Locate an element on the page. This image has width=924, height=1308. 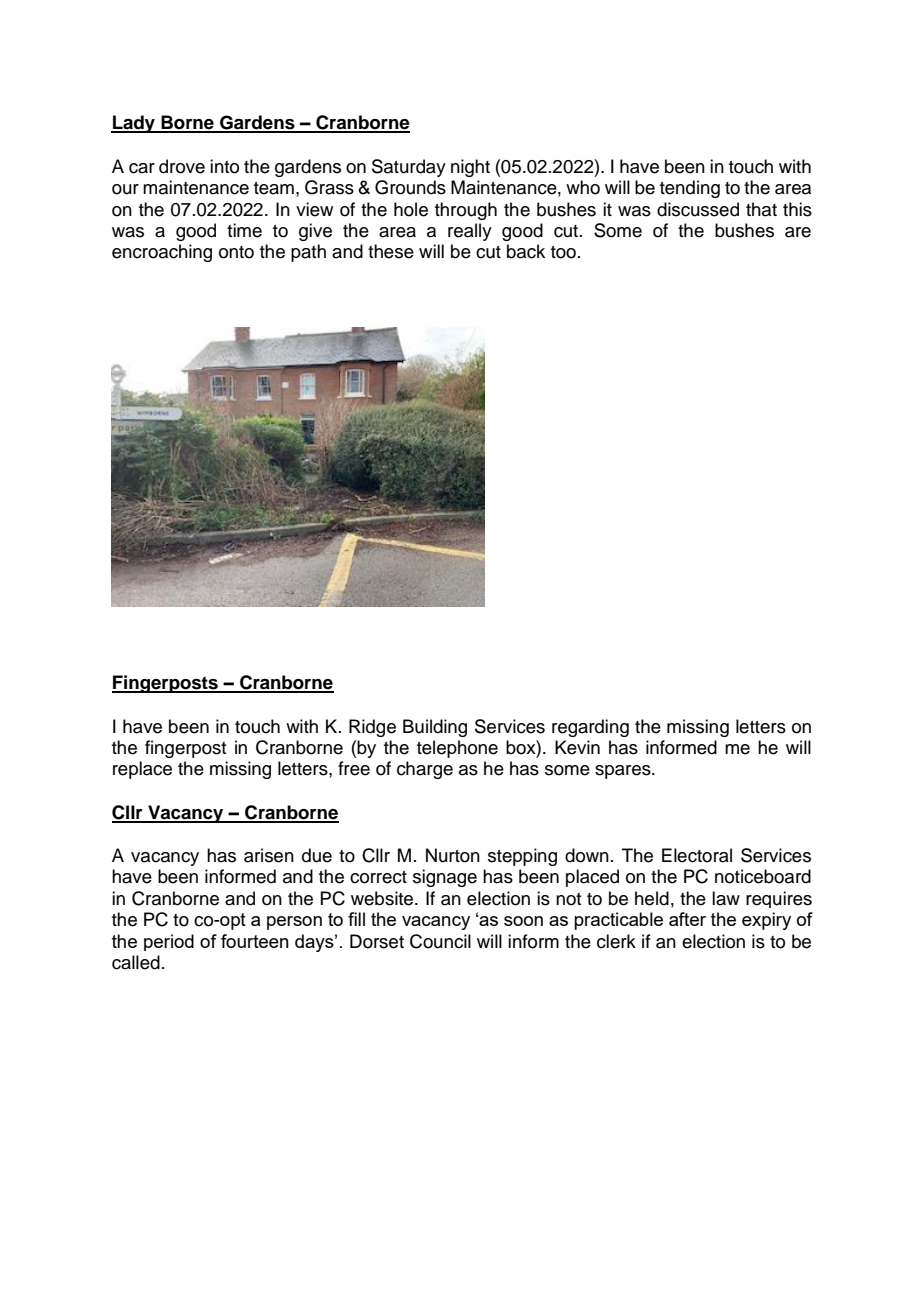
Council is located at coordinates (440, 941).
